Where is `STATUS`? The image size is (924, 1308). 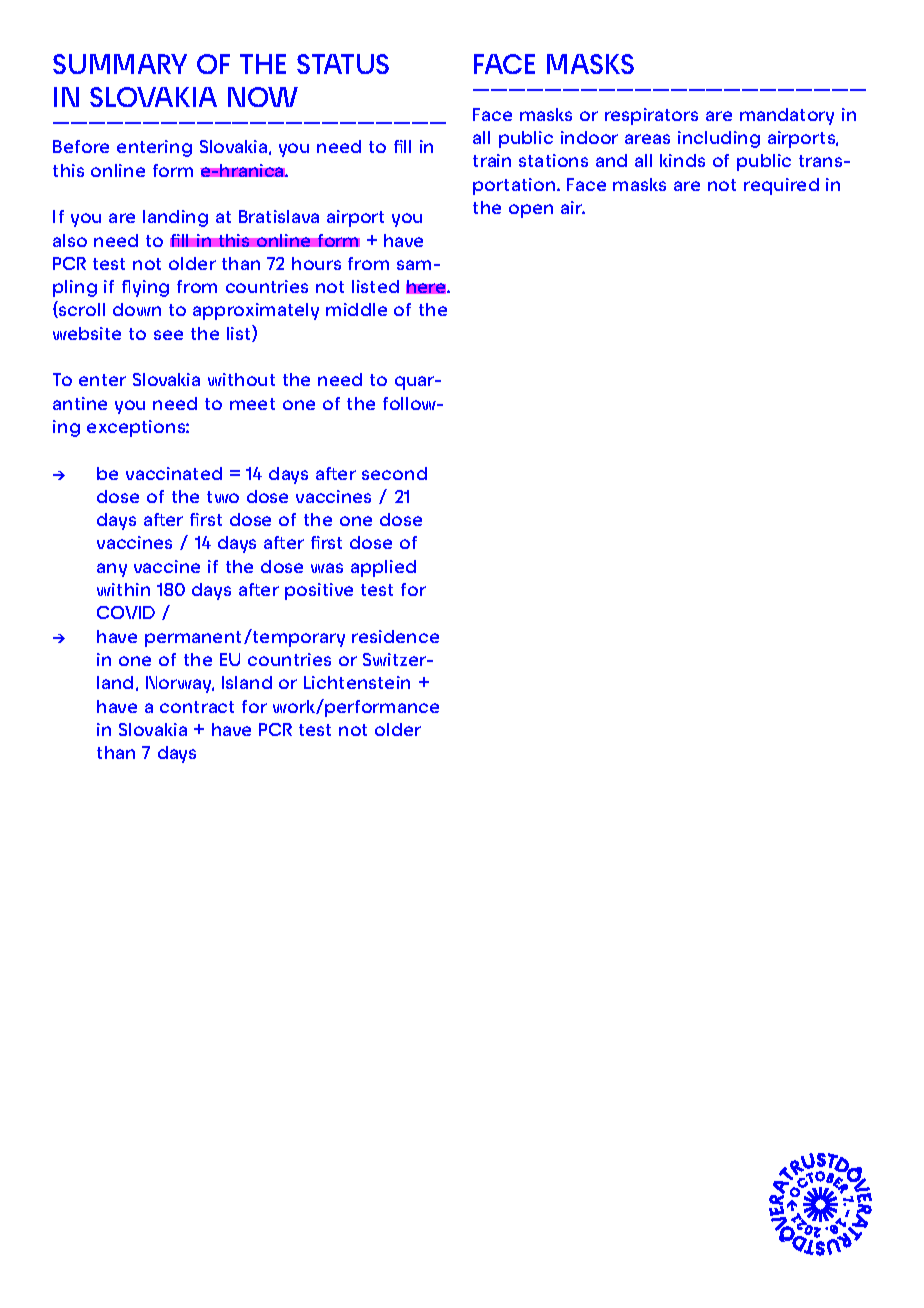
STATUS is located at coordinates (343, 64).
